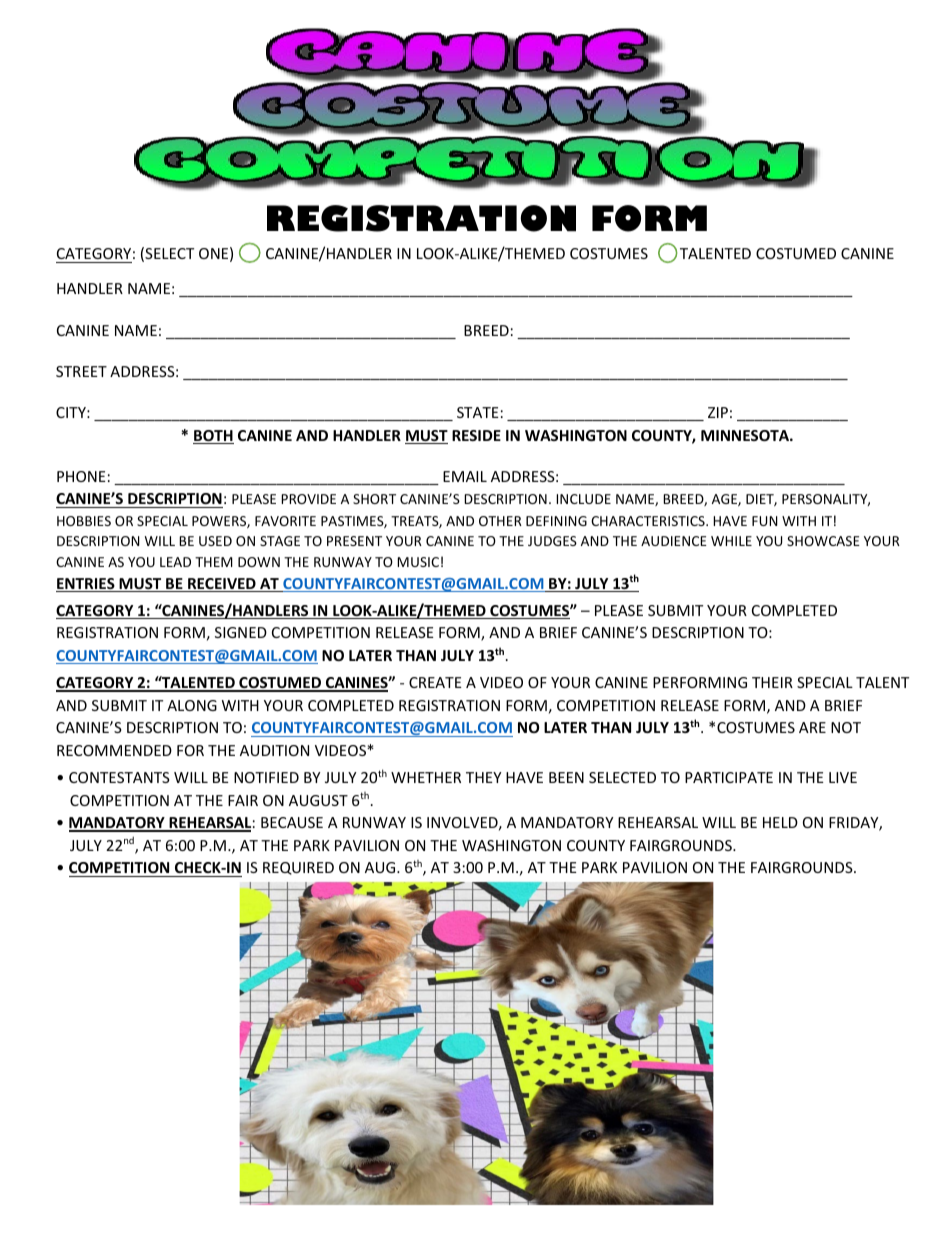 The image size is (952, 1233). I want to click on ZIP, so click(718, 412).
